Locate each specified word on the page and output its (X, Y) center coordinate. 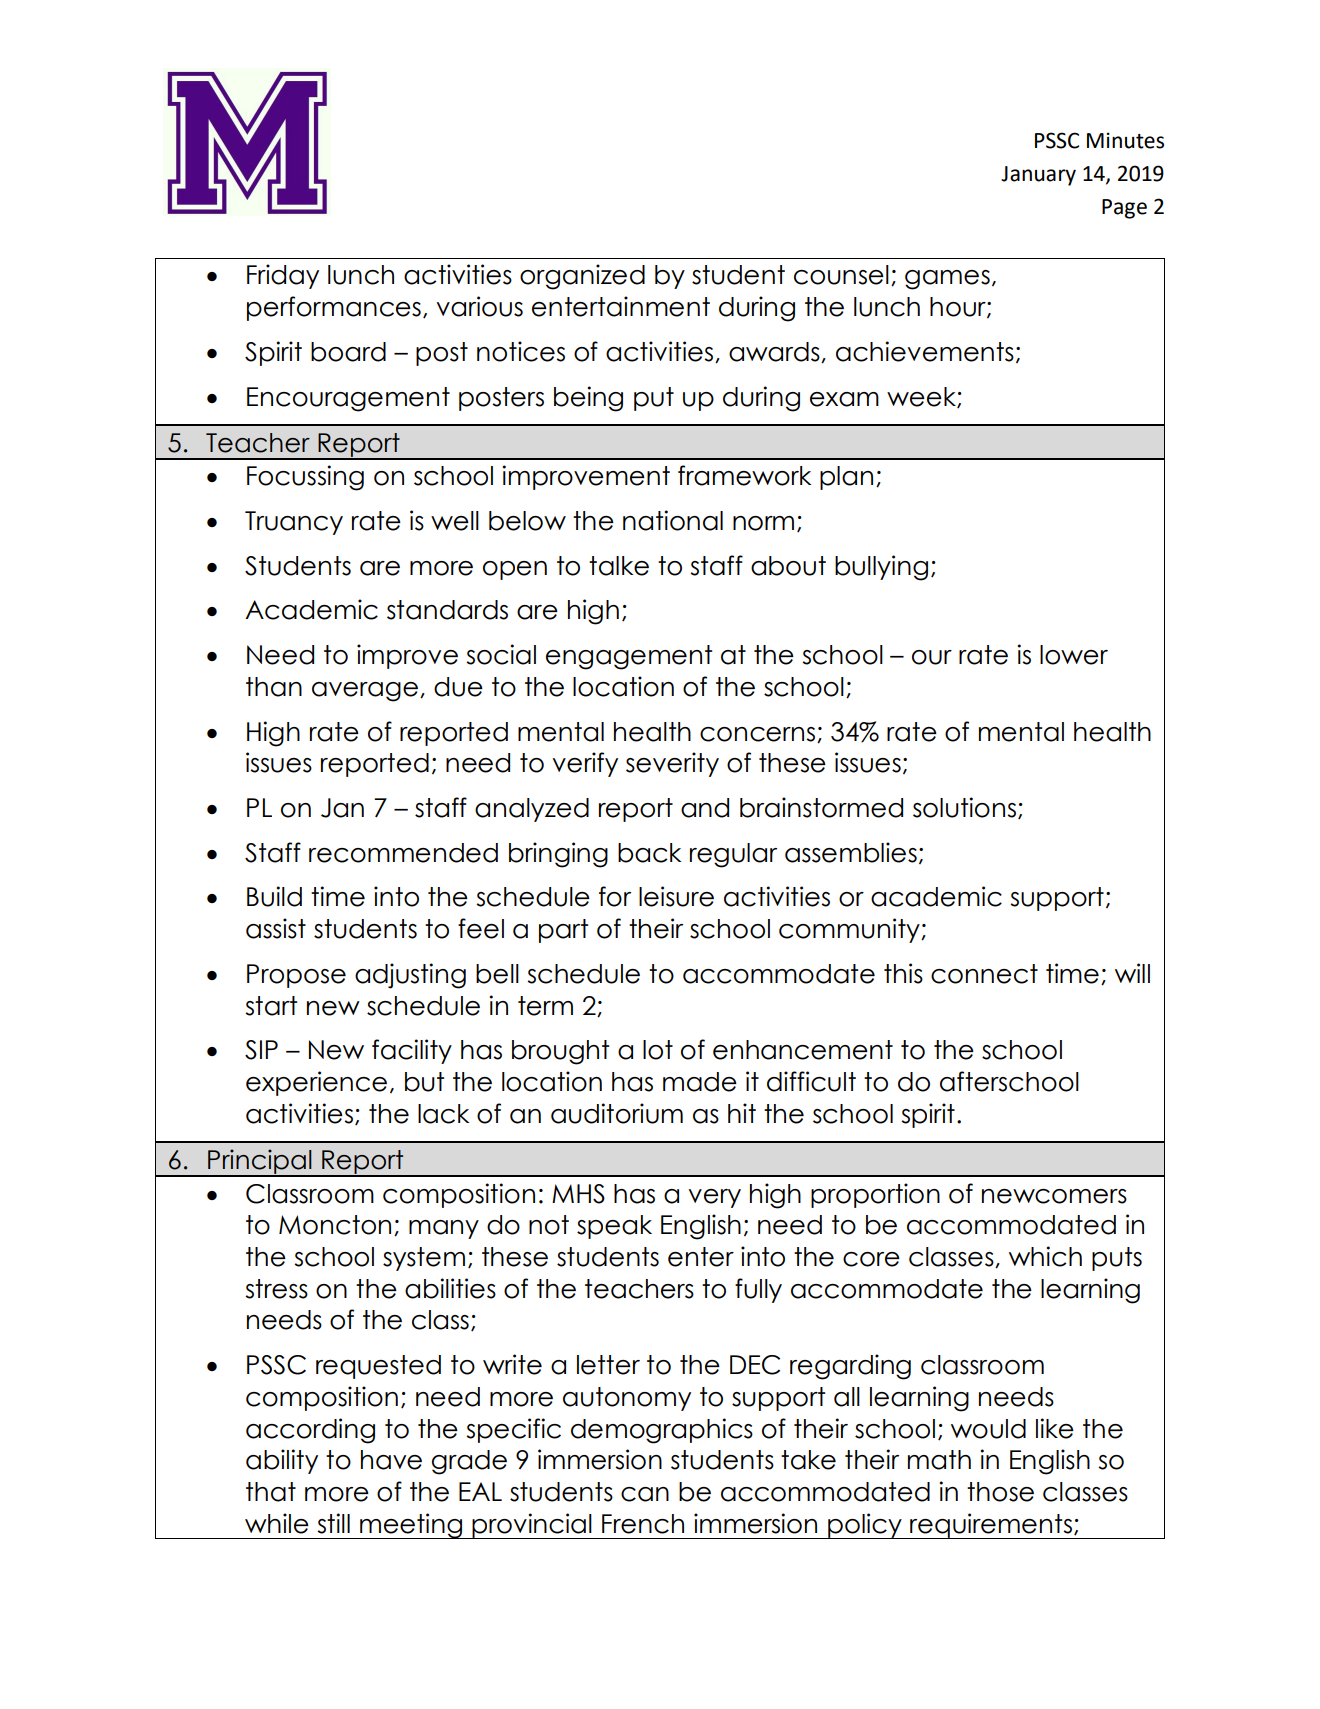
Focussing (305, 478)
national (673, 520)
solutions (966, 808)
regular (733, 855)
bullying (881, 568)
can (645, 1494)
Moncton (335, 1225)
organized (582, 277)
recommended (403, 853)
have (391, 1460)
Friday (283, 276)
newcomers (1054, 1196)
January (1038, 176)
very (714, 1198)
